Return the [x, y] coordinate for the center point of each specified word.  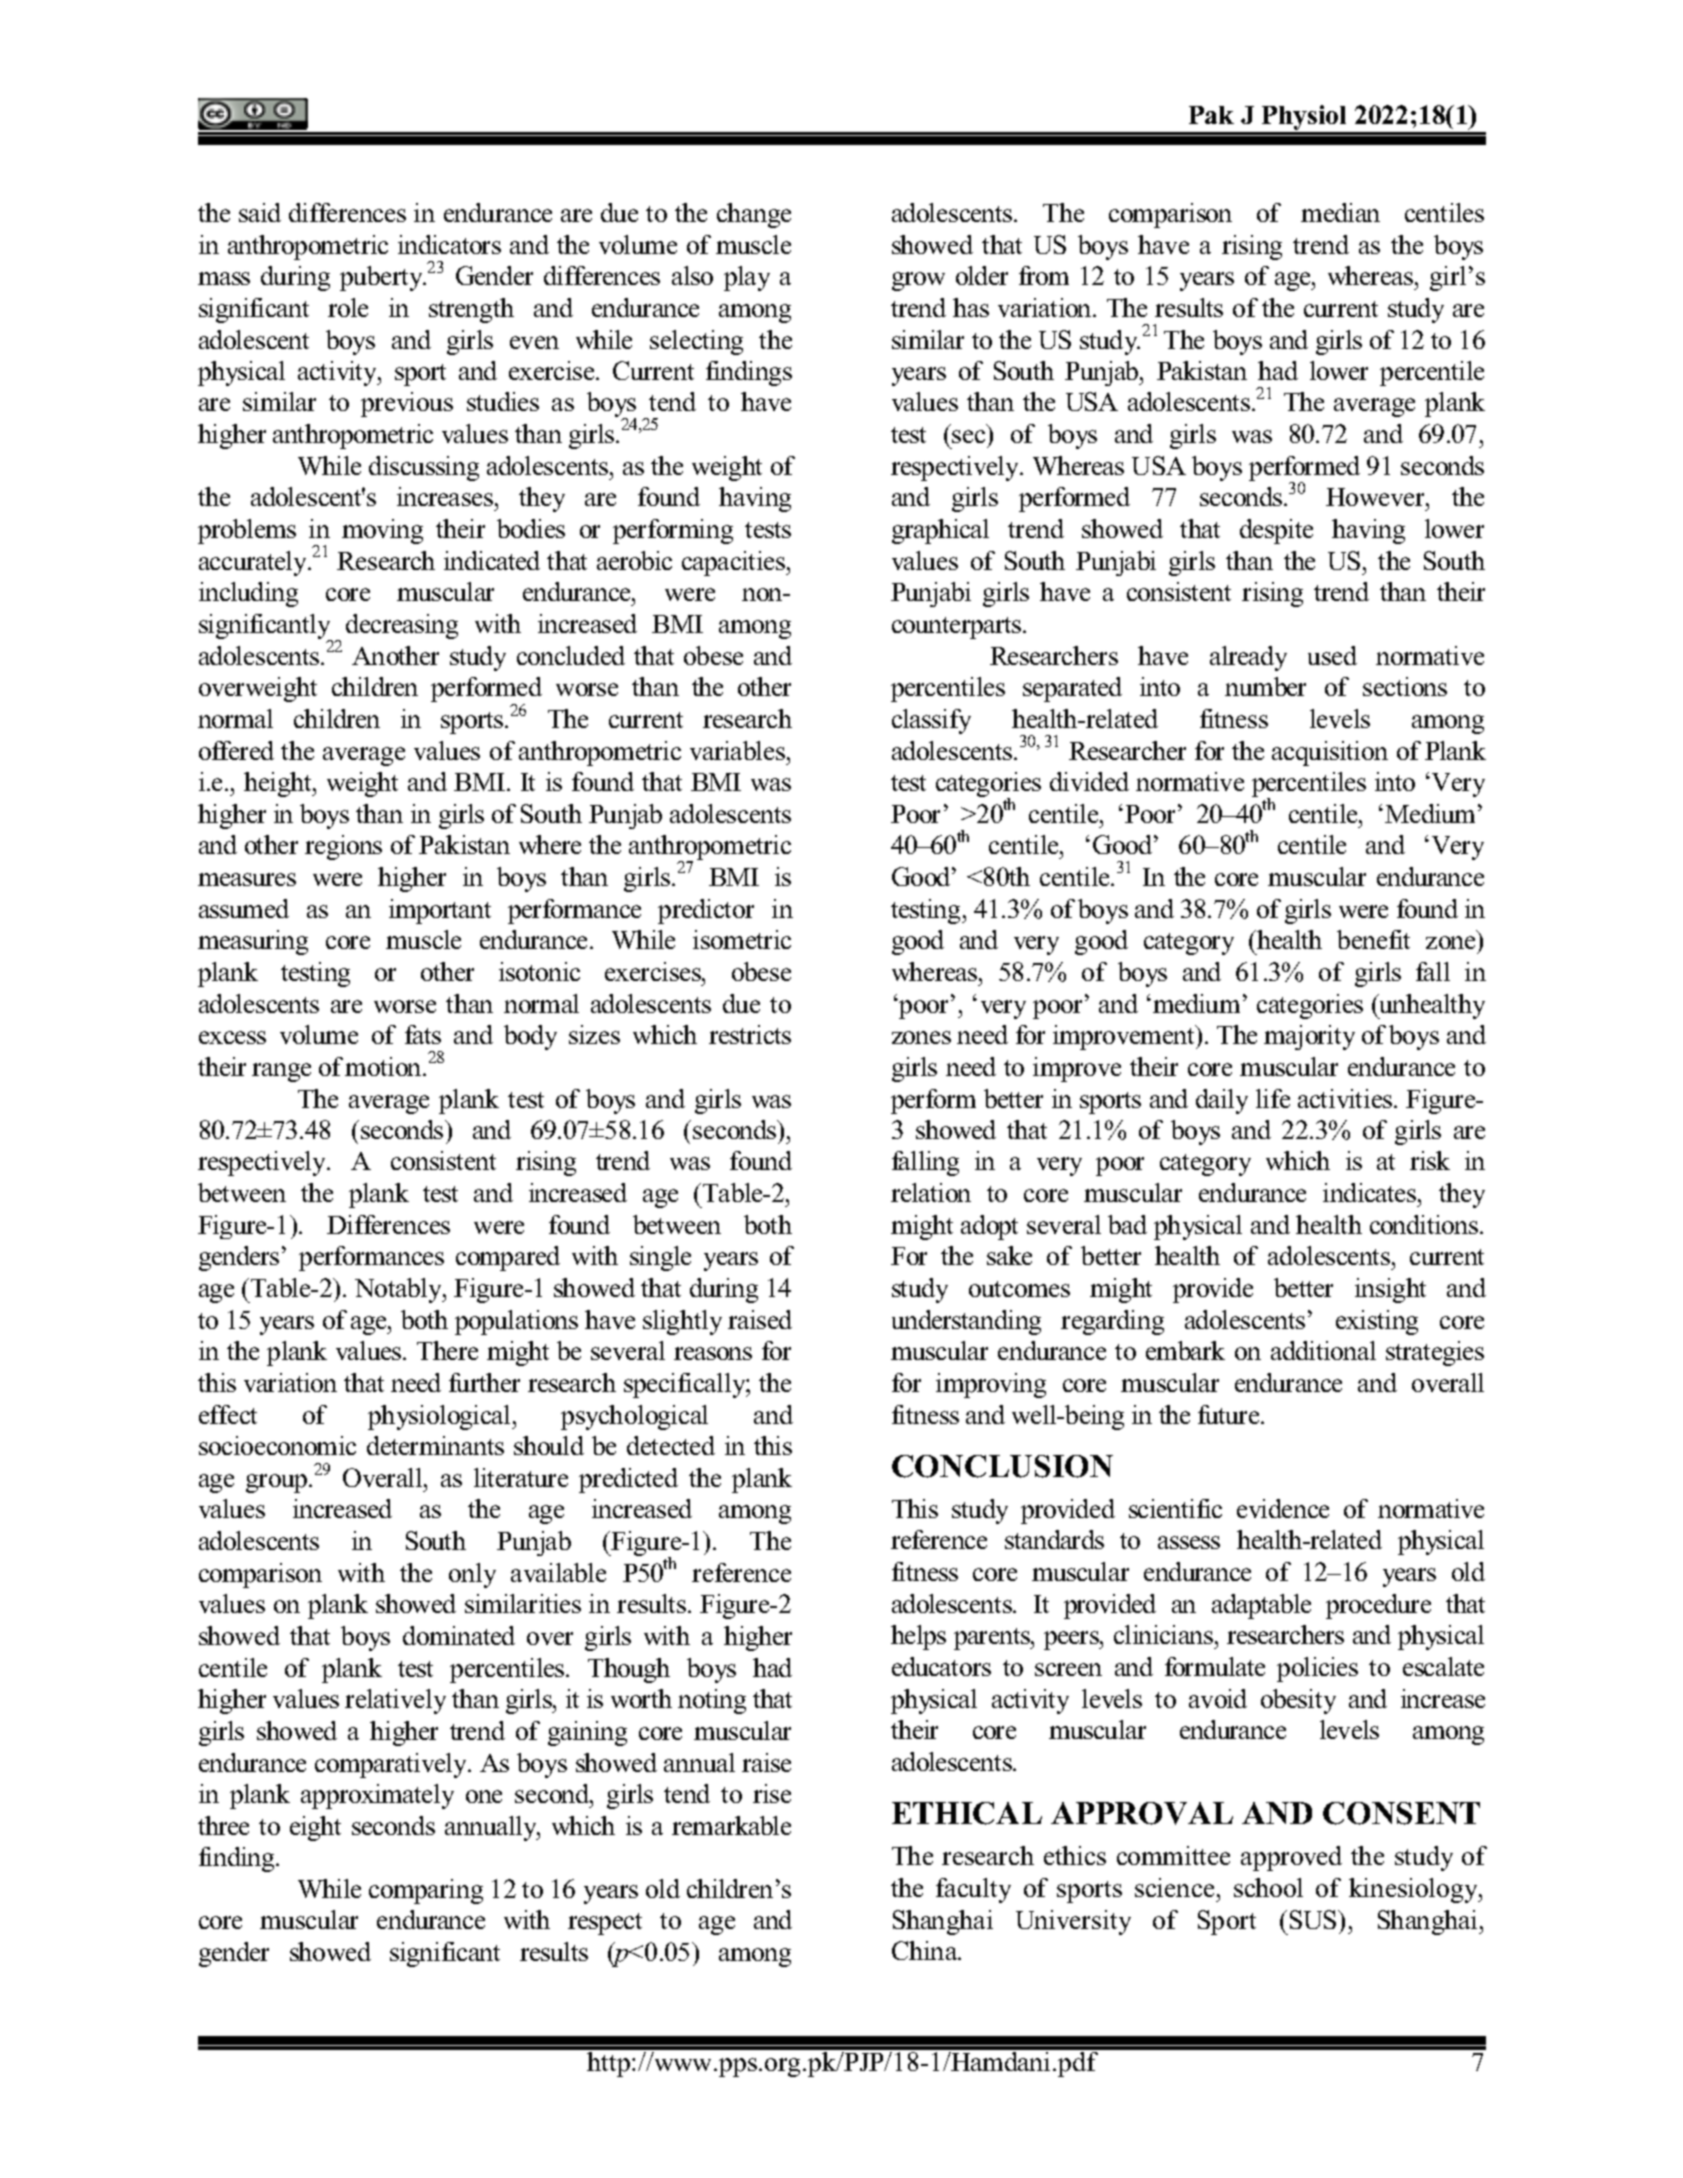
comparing [426, 1891]
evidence [1283, 1508]
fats [423, 1034]
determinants [435, 1445]
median [1340, 212]
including [248, 594]
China [926, 1950]
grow [918, 281]
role [348, 307]
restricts [750, 1034]
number [1265, 686]
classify [931, 721]
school [1268, 1887]
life [1273, 1098]
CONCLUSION [1002, 1466]
